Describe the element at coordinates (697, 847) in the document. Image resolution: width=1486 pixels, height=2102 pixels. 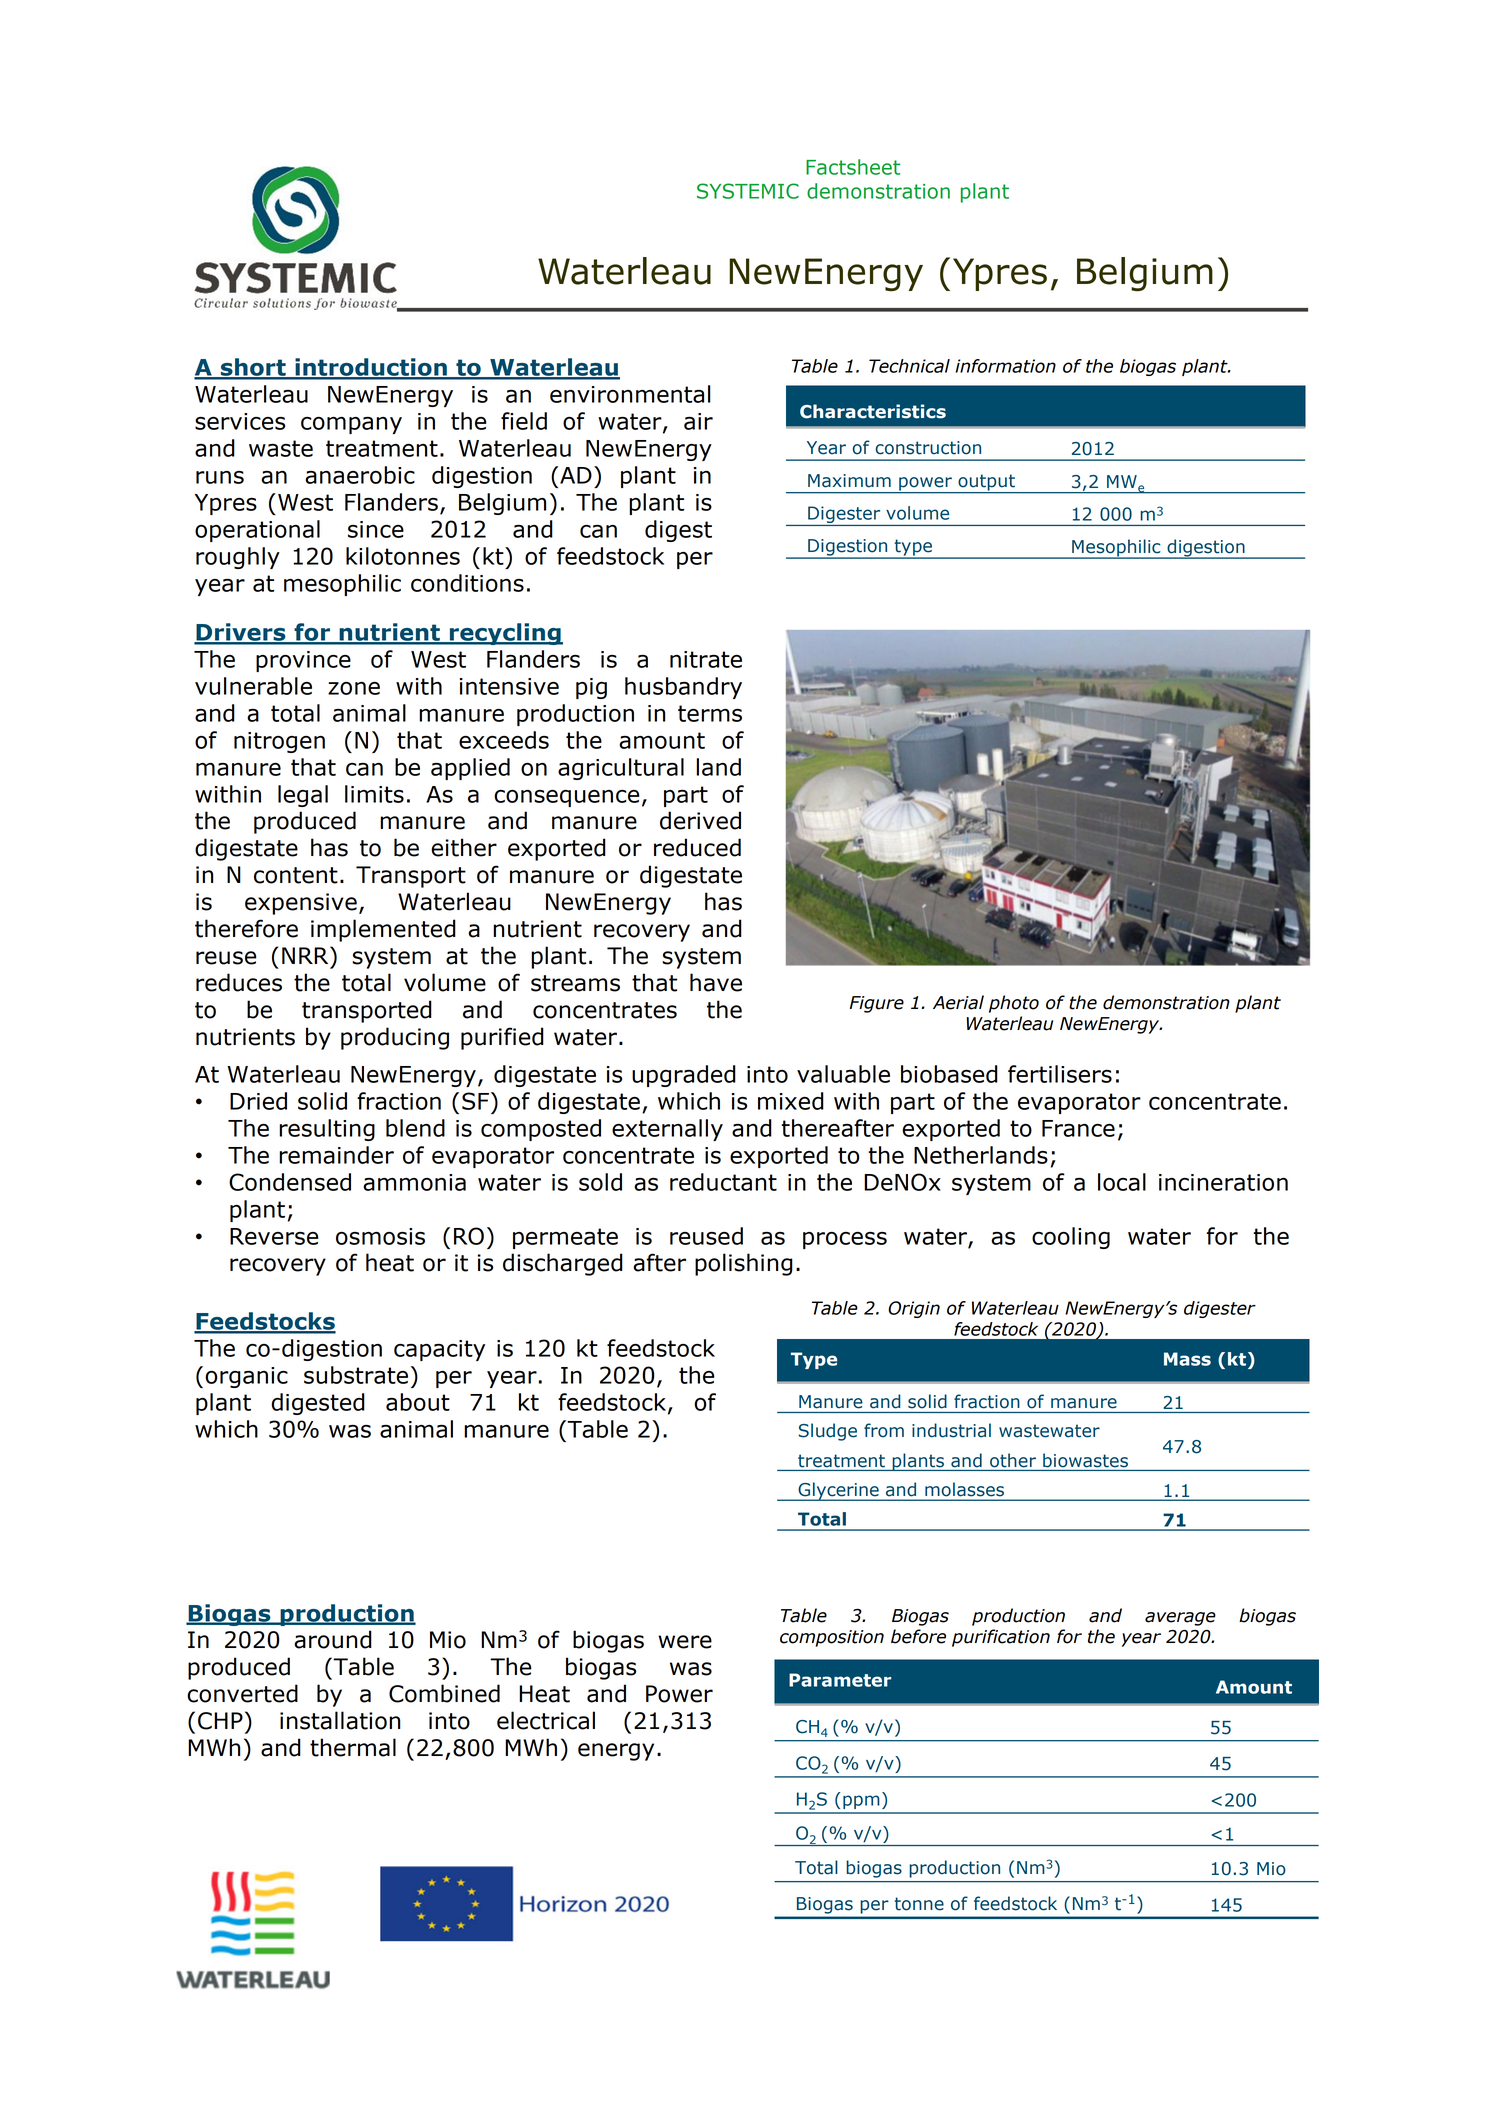
I see `reduced` at that location.
